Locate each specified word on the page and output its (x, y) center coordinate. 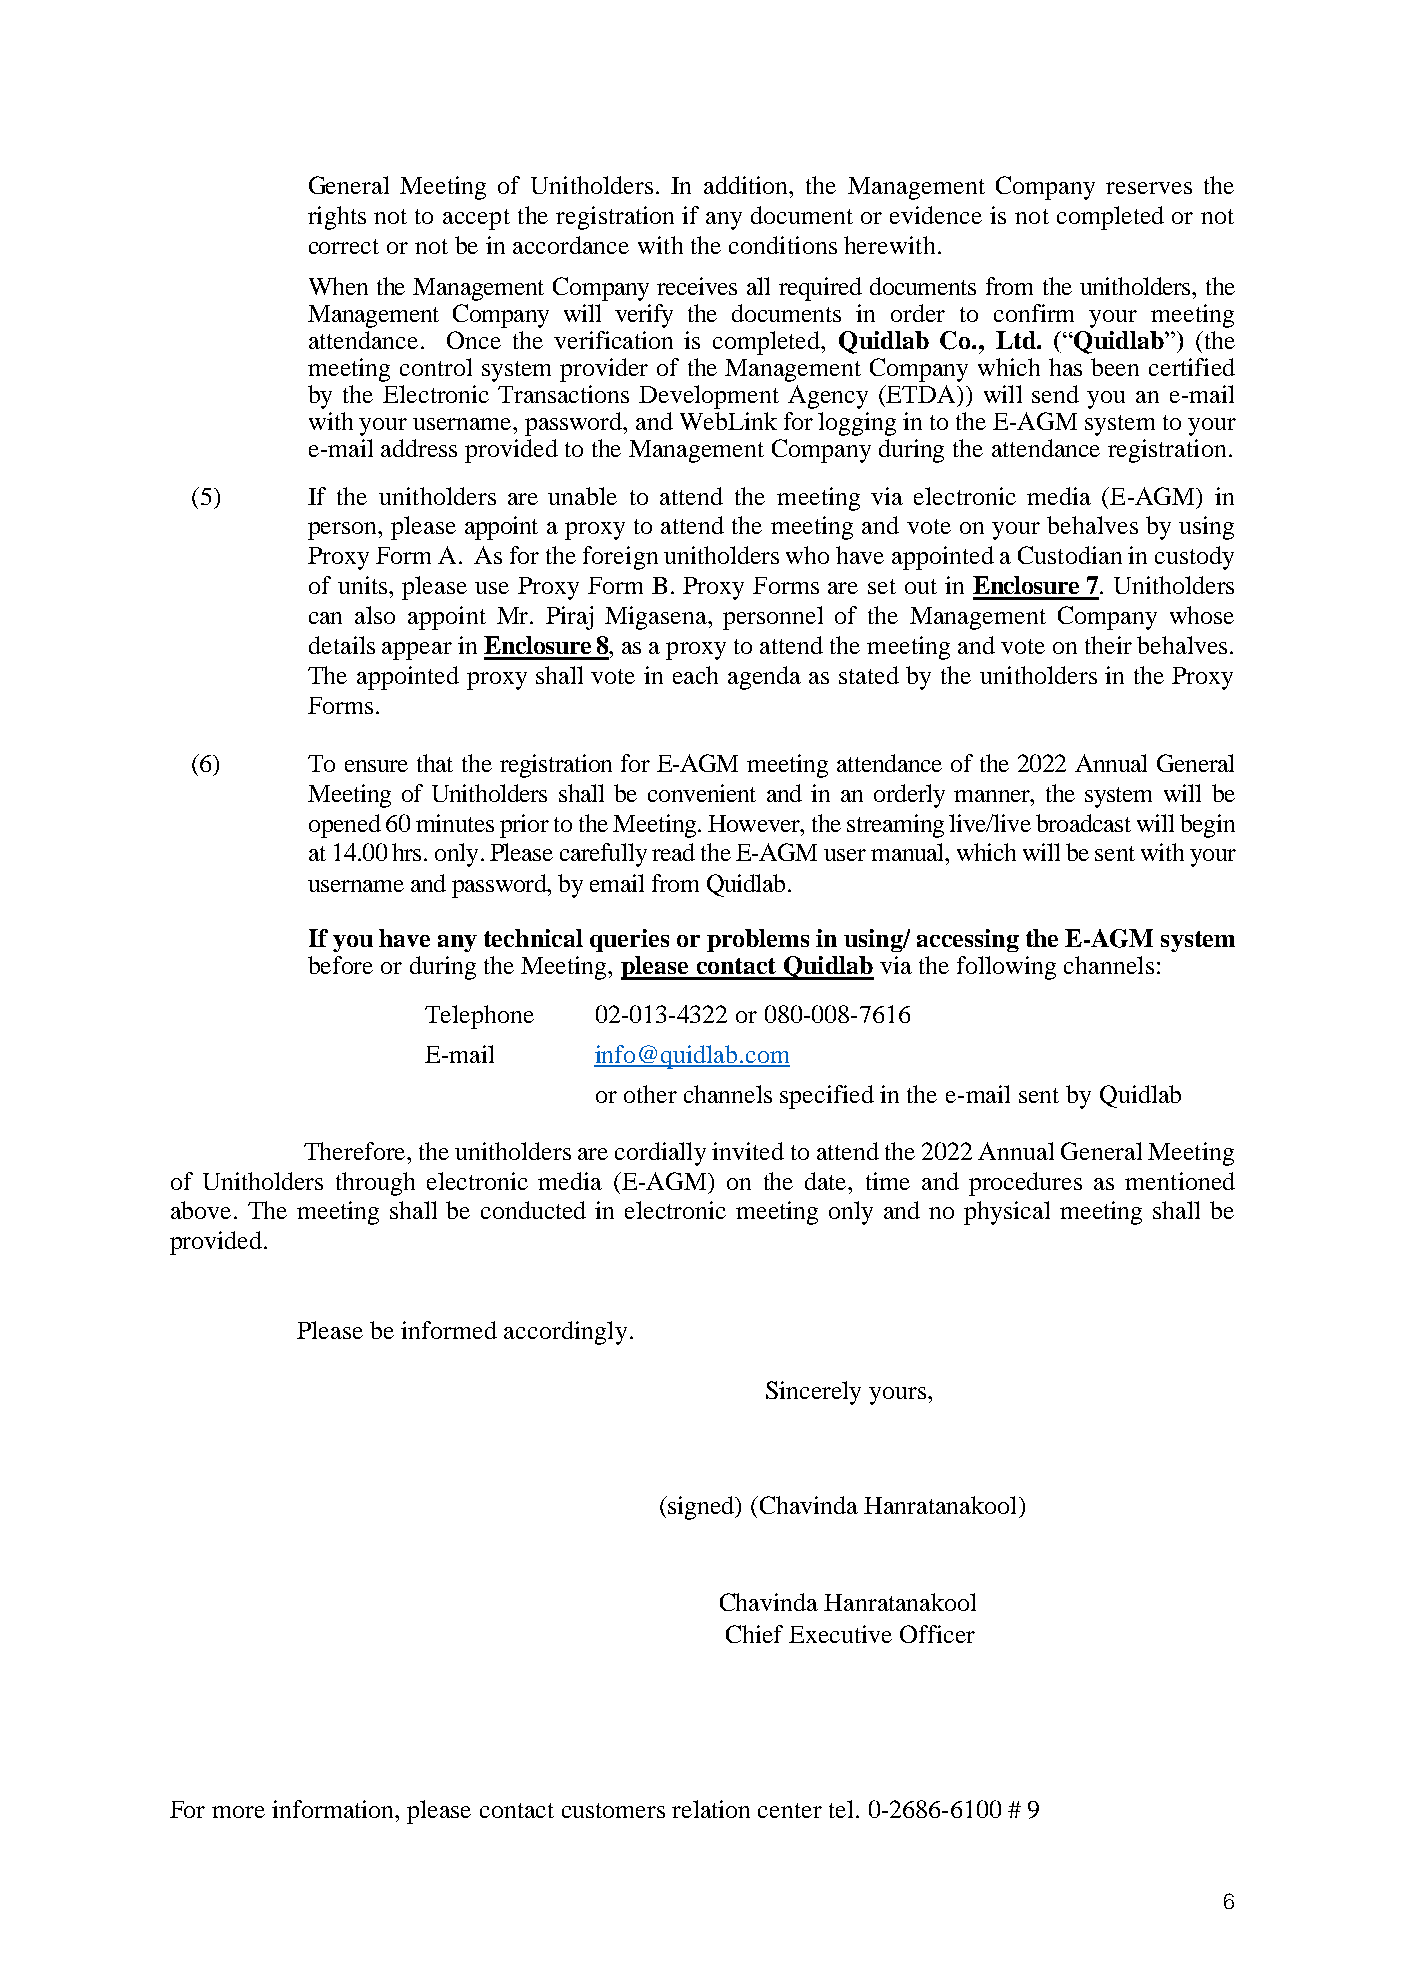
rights (337, 218)
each (695, 675)
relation (711, 1809)
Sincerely (813, 1393)
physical (1007, 1213)
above (201, 1210)
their (1108, 645)
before (340, 965)
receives (697, 286)
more (238, 1812)
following (1006, 968)
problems (758, 940)
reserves (1149, 188)
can (325, 618)
